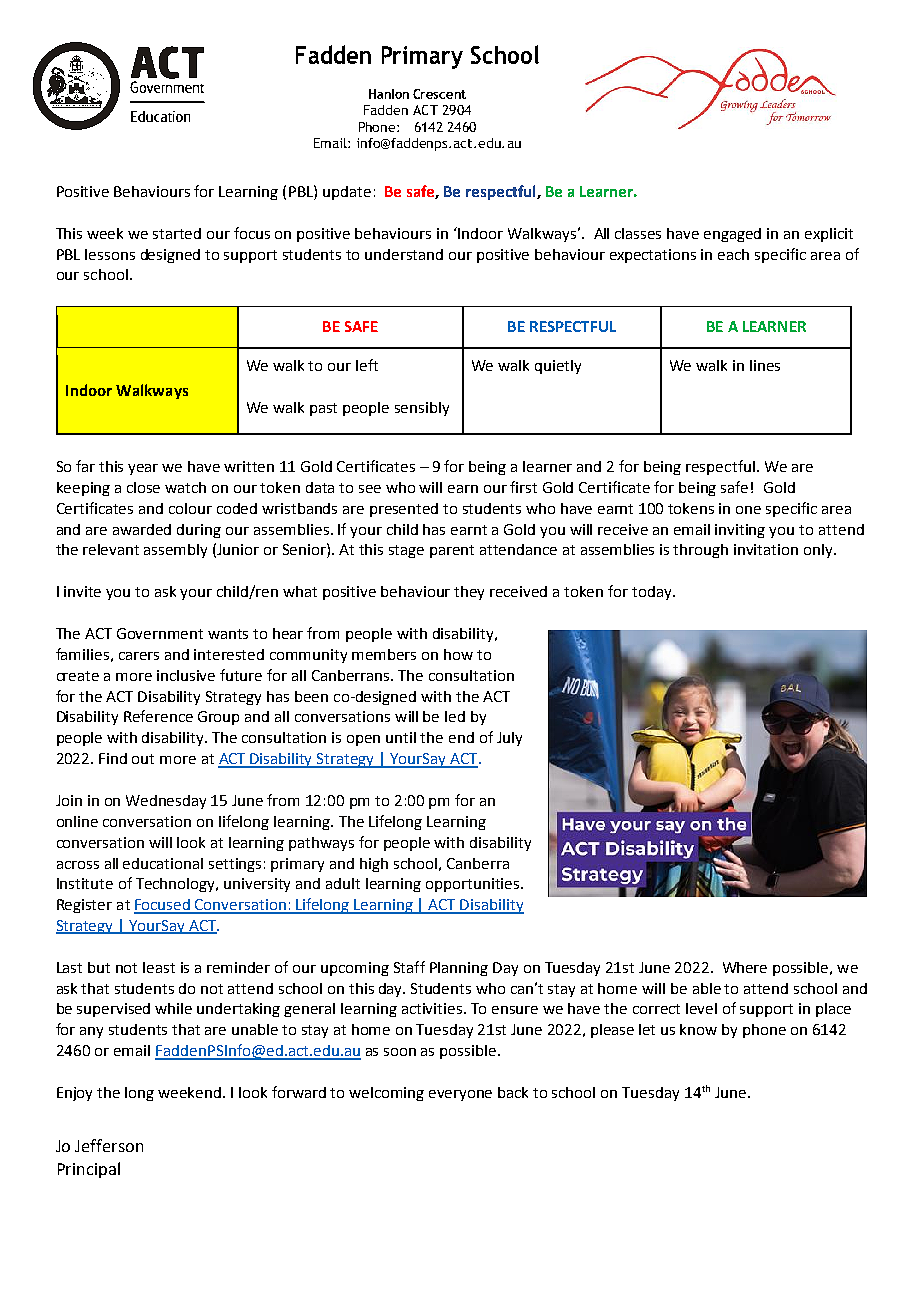  What do you see at coordinates (523, 487) in the document?
I see `first` at bounding box center [523, 487].
